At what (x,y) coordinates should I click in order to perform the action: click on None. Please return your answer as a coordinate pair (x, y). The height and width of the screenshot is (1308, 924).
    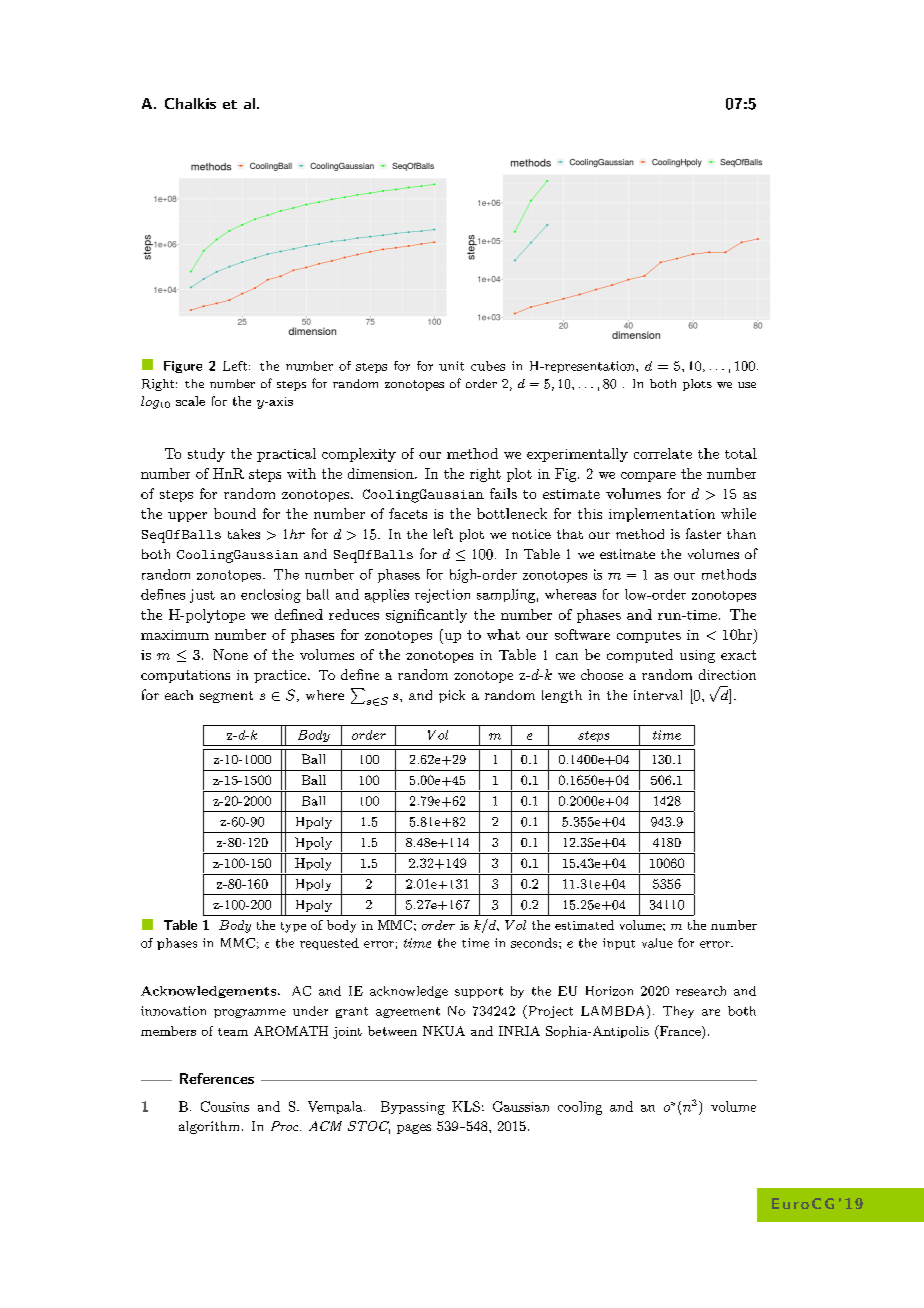
    Looking at the image, I should click on (230, 654).
